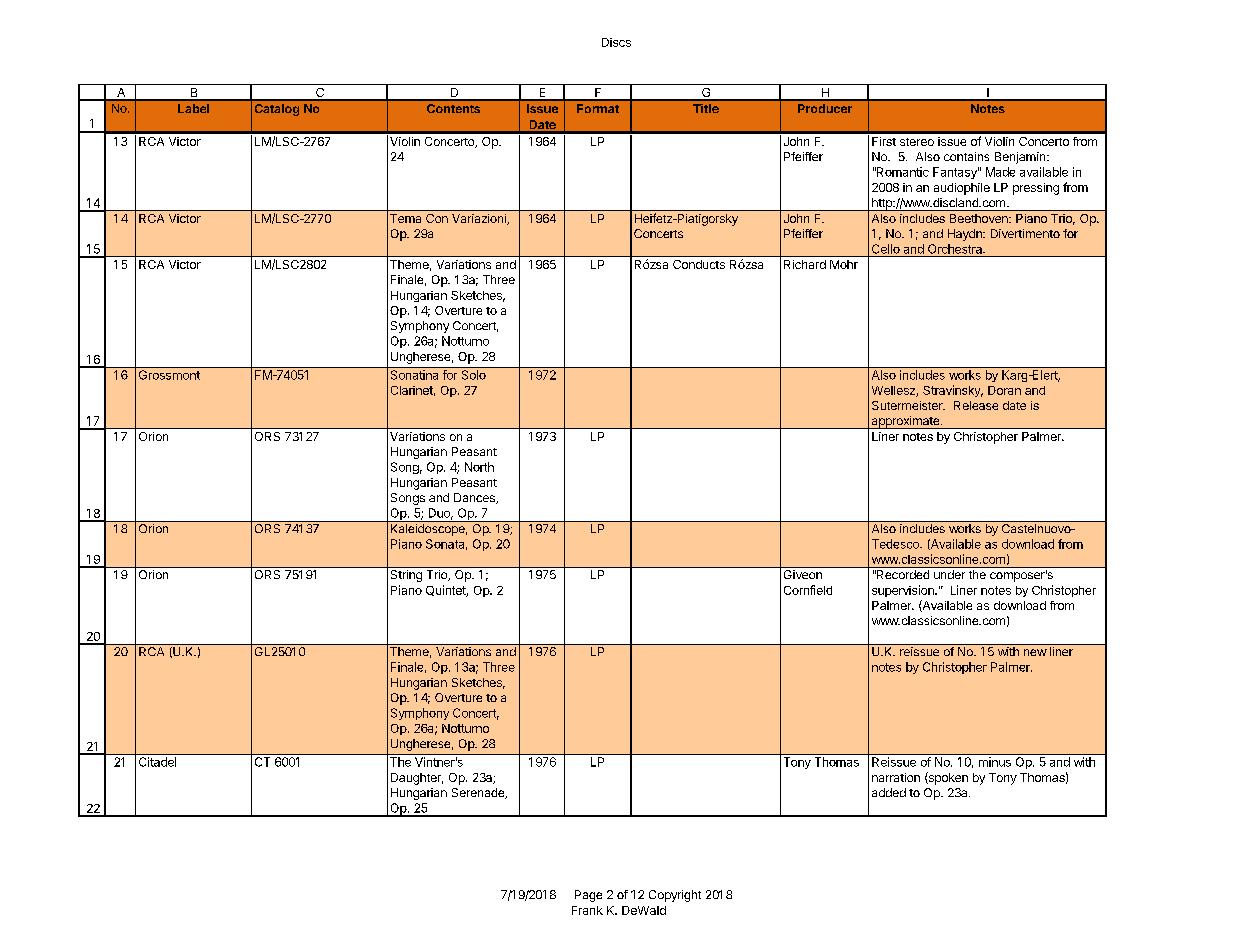  I want to click on narration, so click(896, 777).
